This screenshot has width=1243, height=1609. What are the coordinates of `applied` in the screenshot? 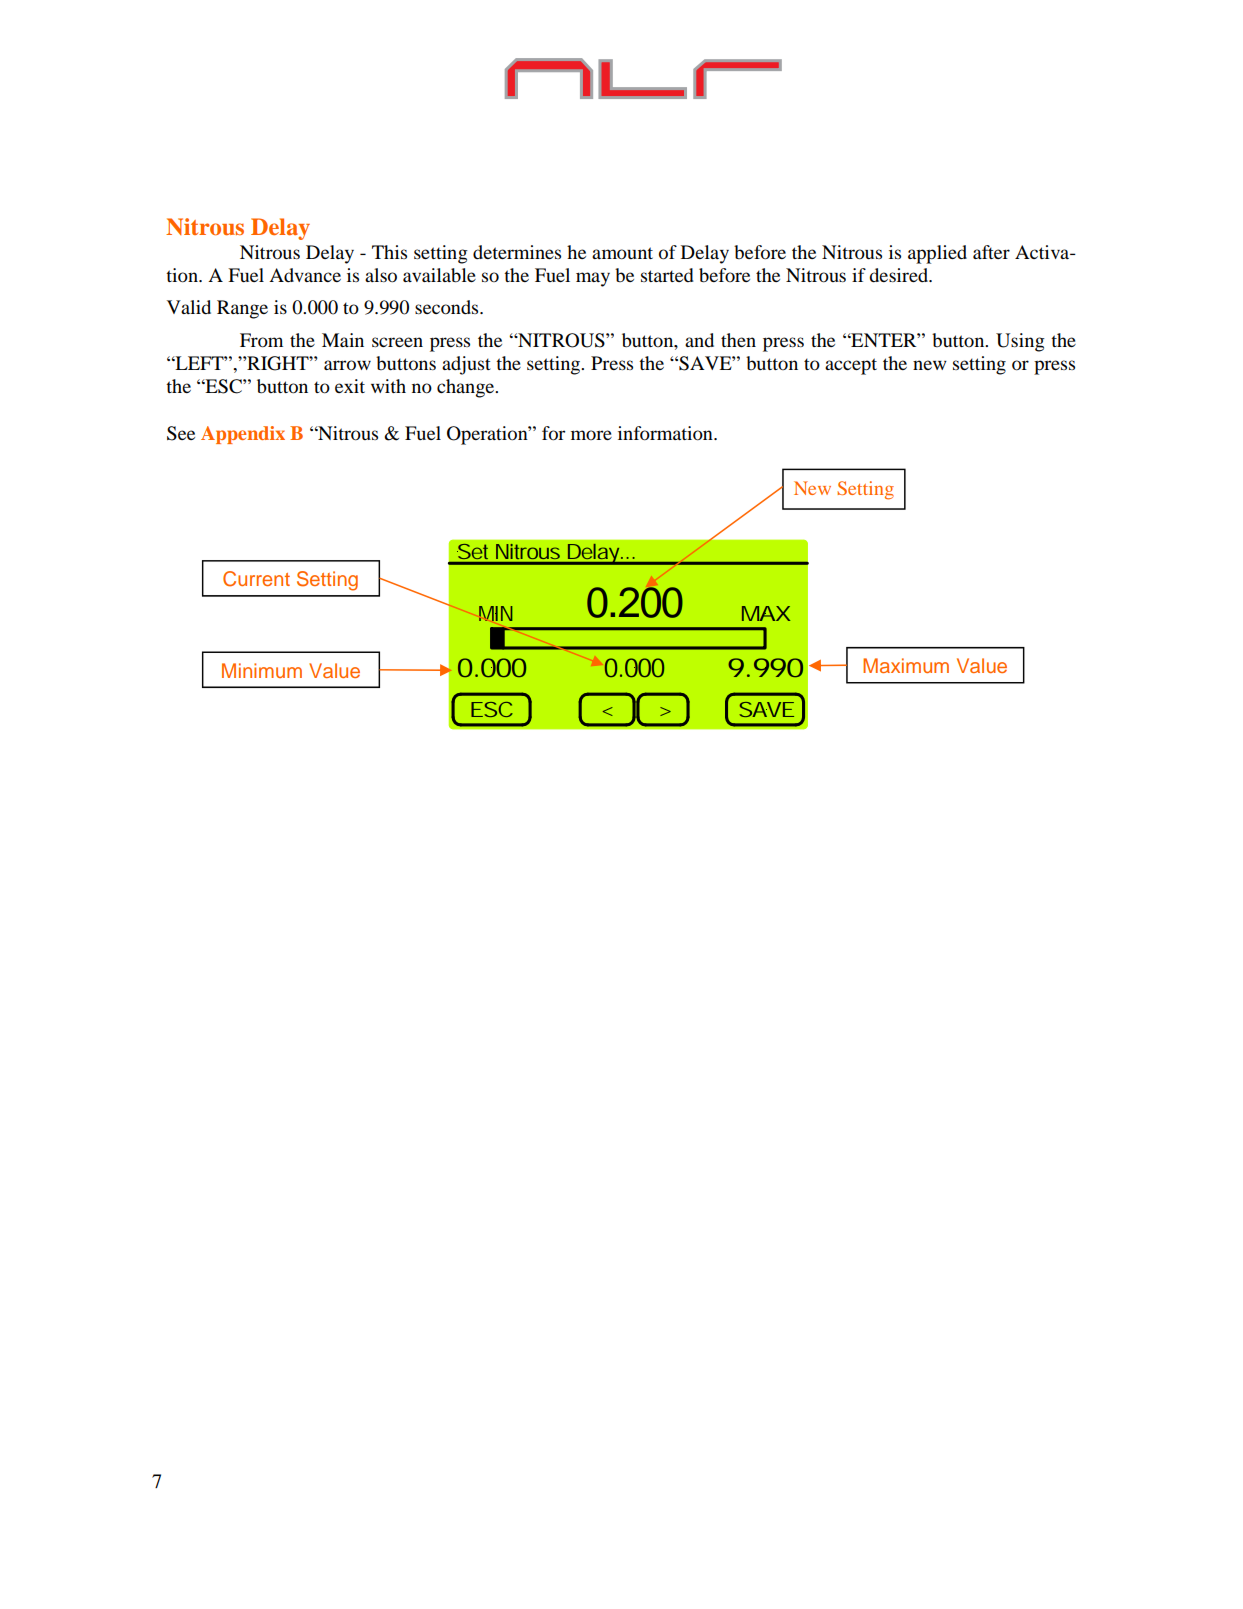 It's located at (937, 254).
